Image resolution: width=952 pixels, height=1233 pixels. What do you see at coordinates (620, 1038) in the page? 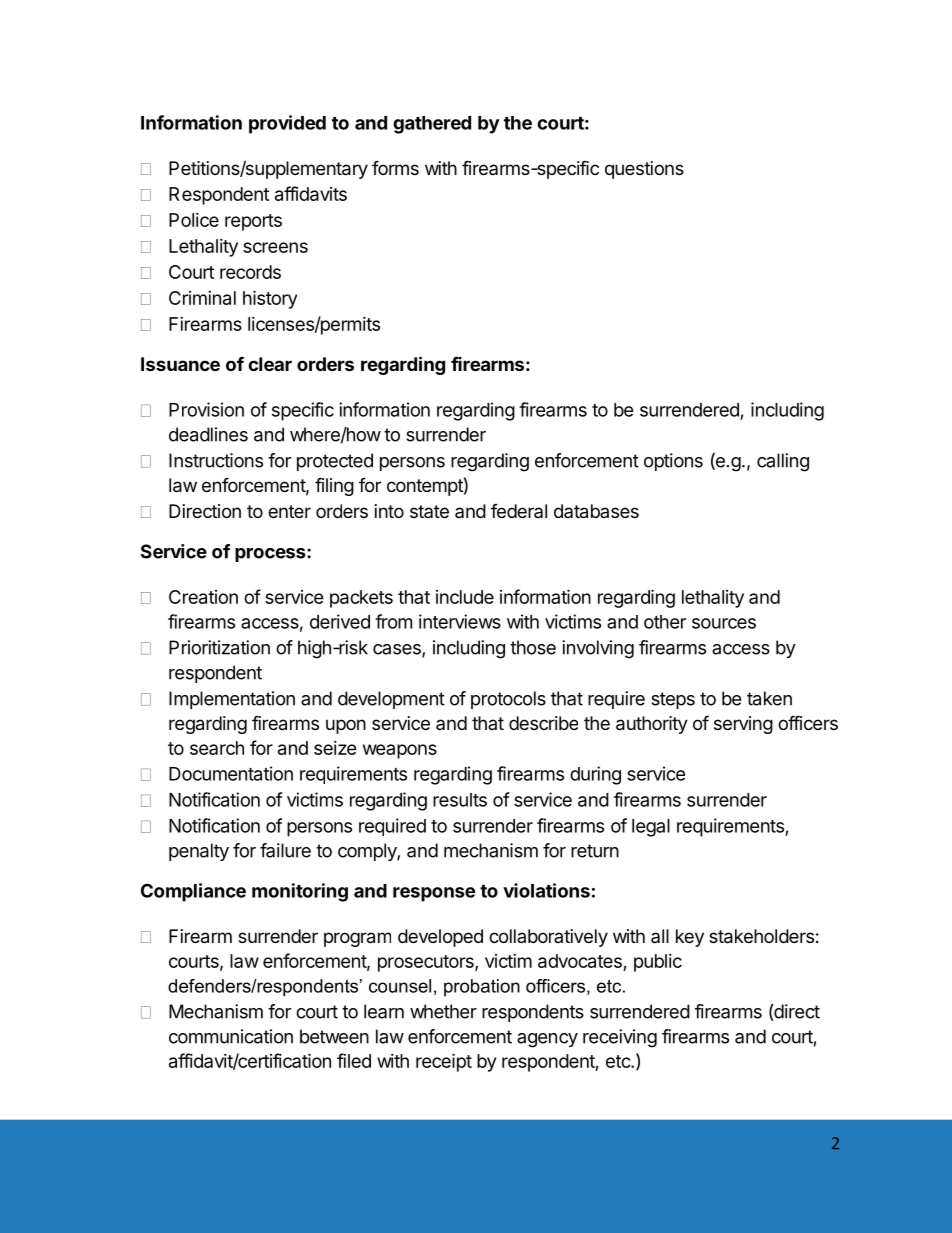
I see `receiving` at bounding box center [620, 1038].
